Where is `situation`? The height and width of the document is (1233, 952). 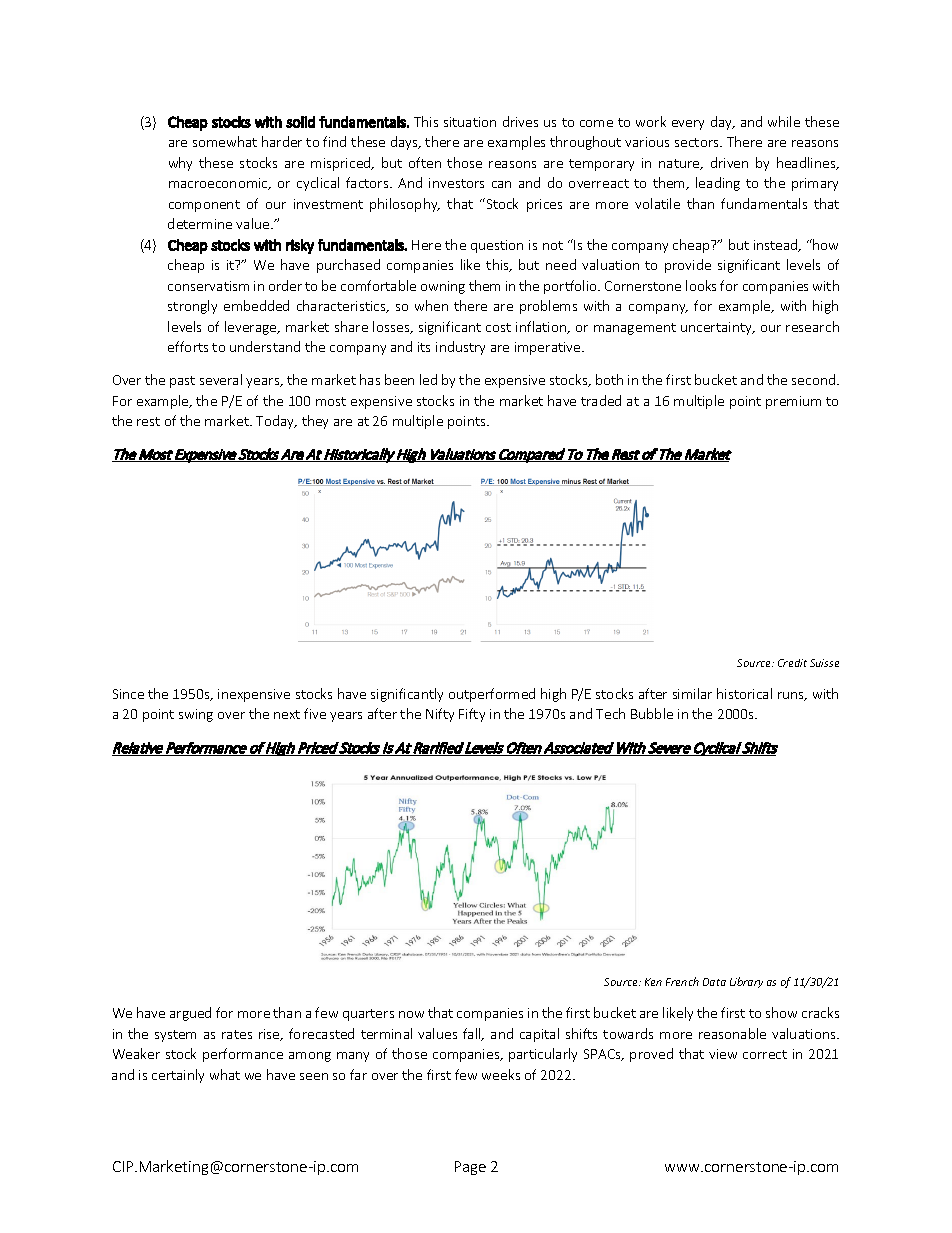 situation is located at coordinates (470, 122).
